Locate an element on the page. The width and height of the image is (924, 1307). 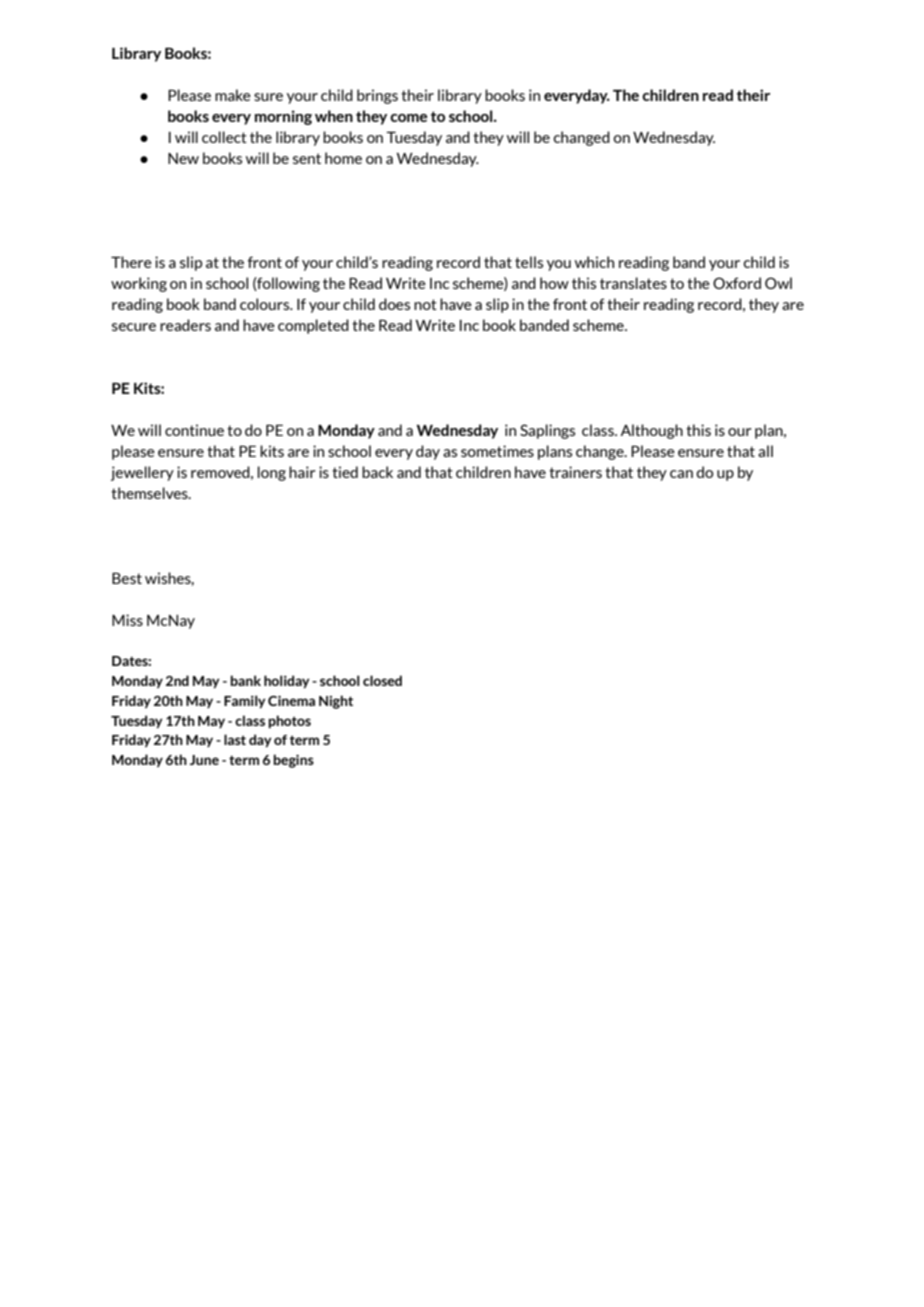
themselves is located at coordinates (150, 493).
